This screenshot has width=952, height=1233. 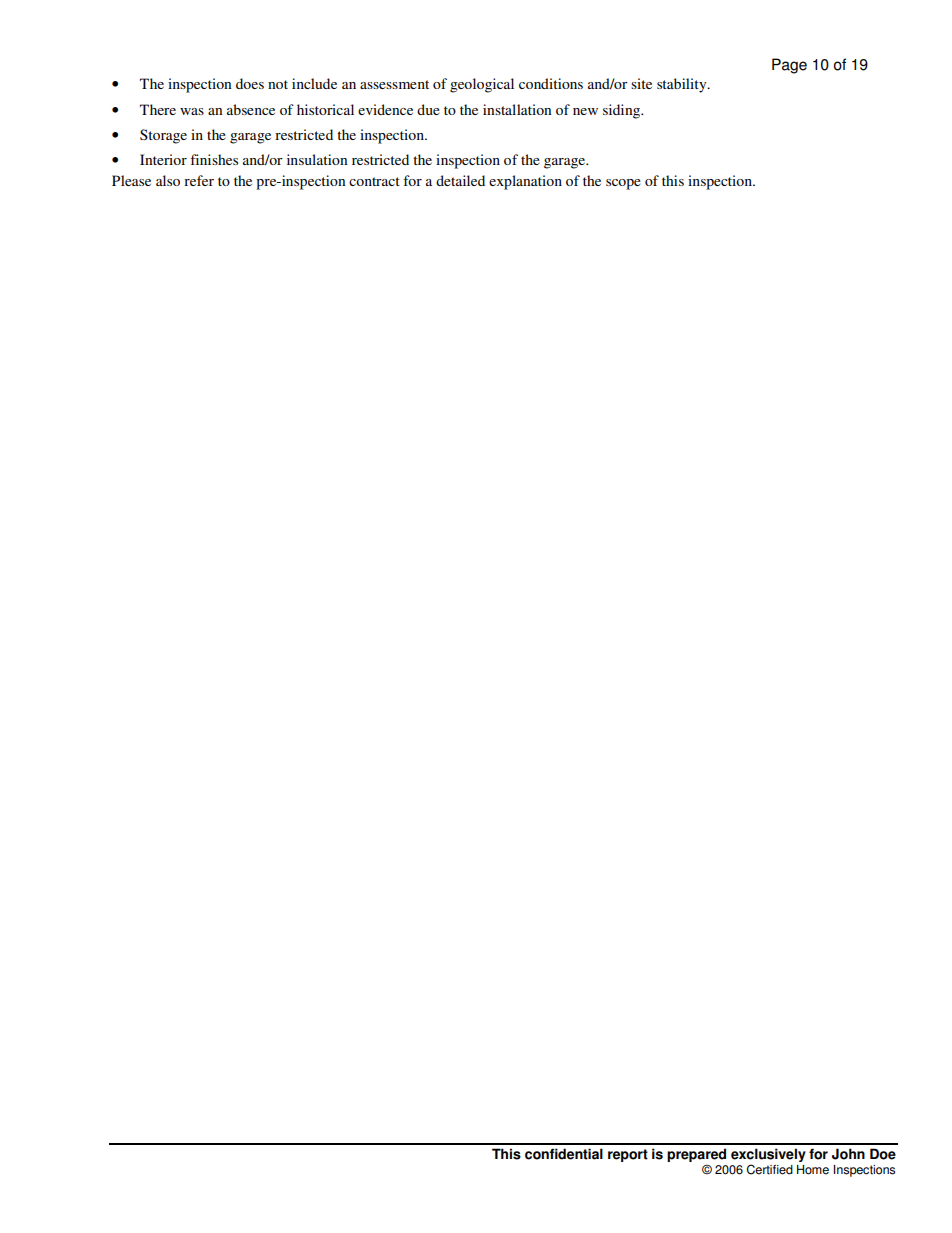 I want to click on refer, so click(x=199, y=180).
